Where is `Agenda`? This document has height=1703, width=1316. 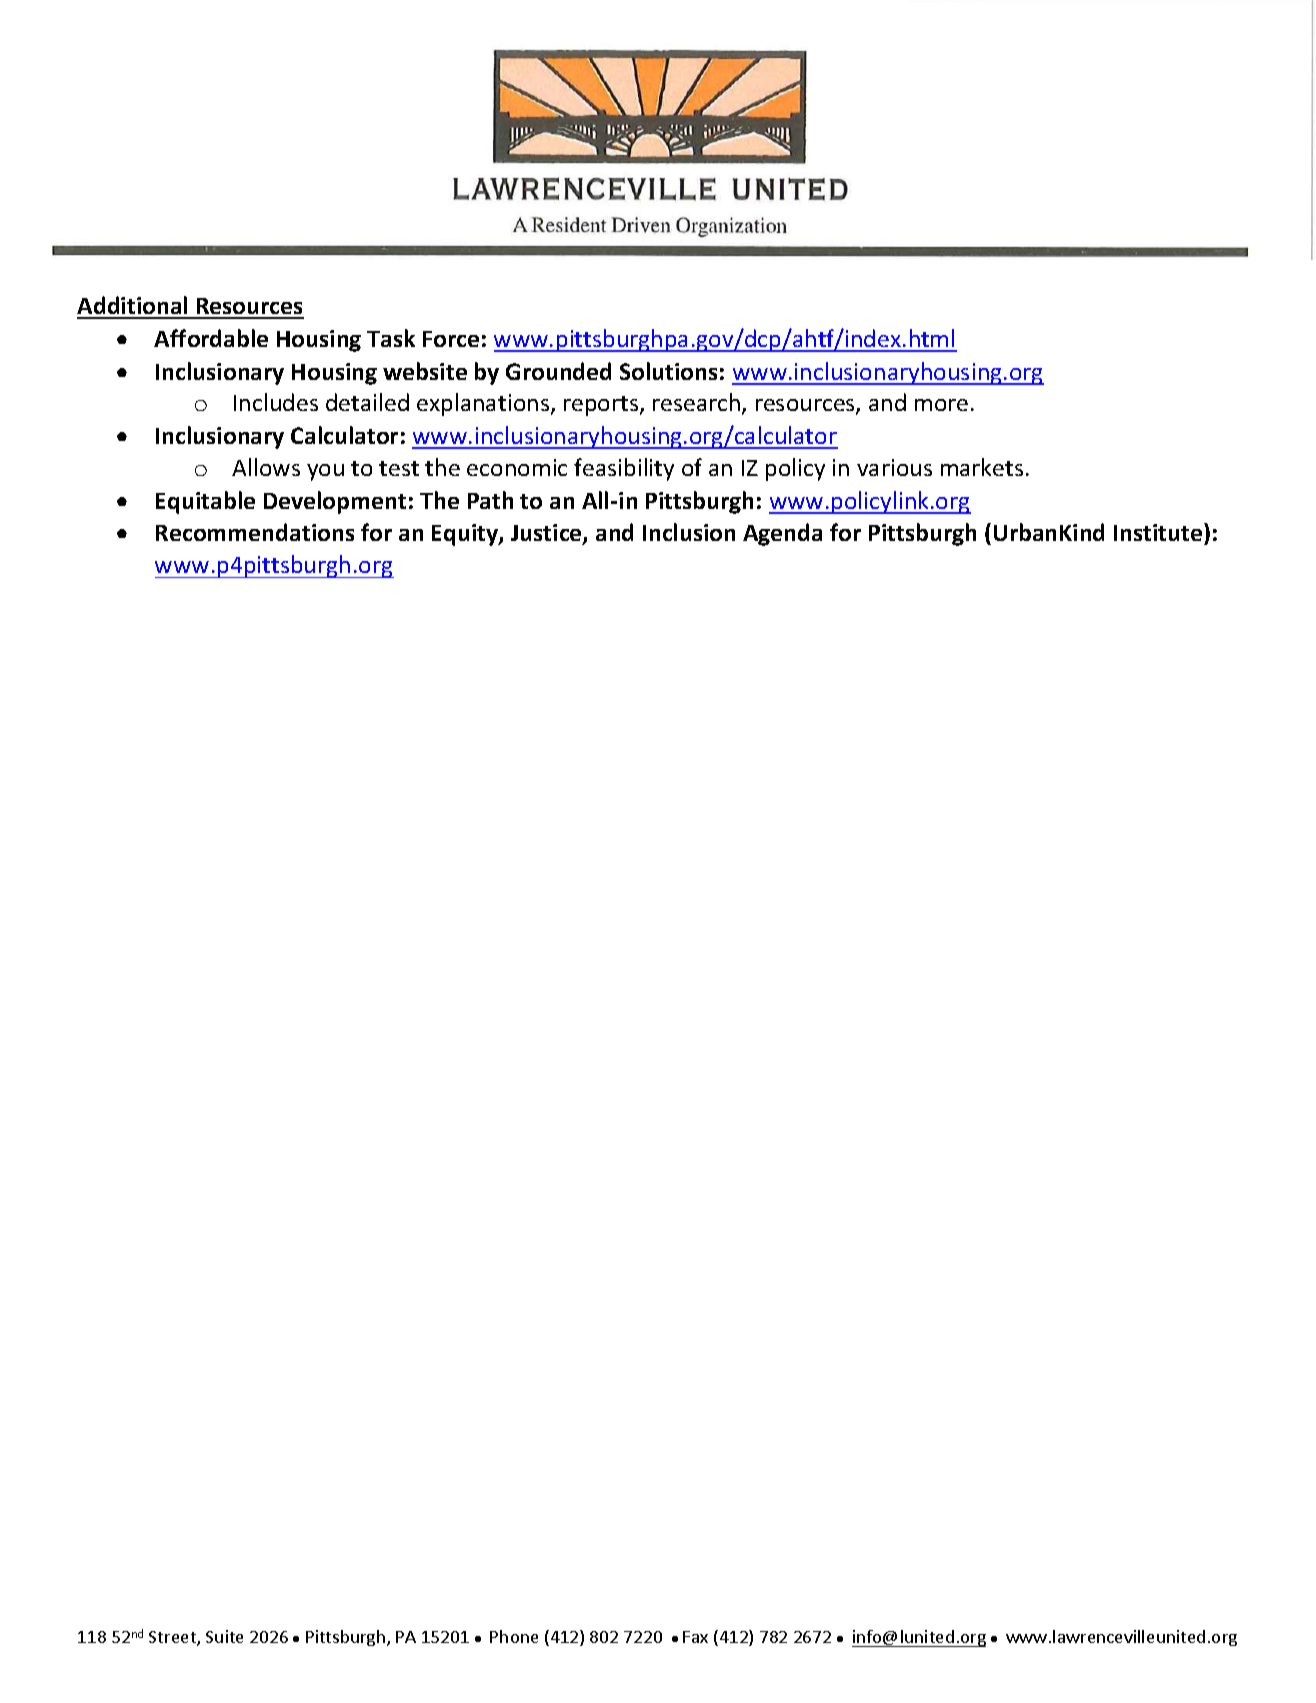
Agenda is located at coordinates (782, 534).
